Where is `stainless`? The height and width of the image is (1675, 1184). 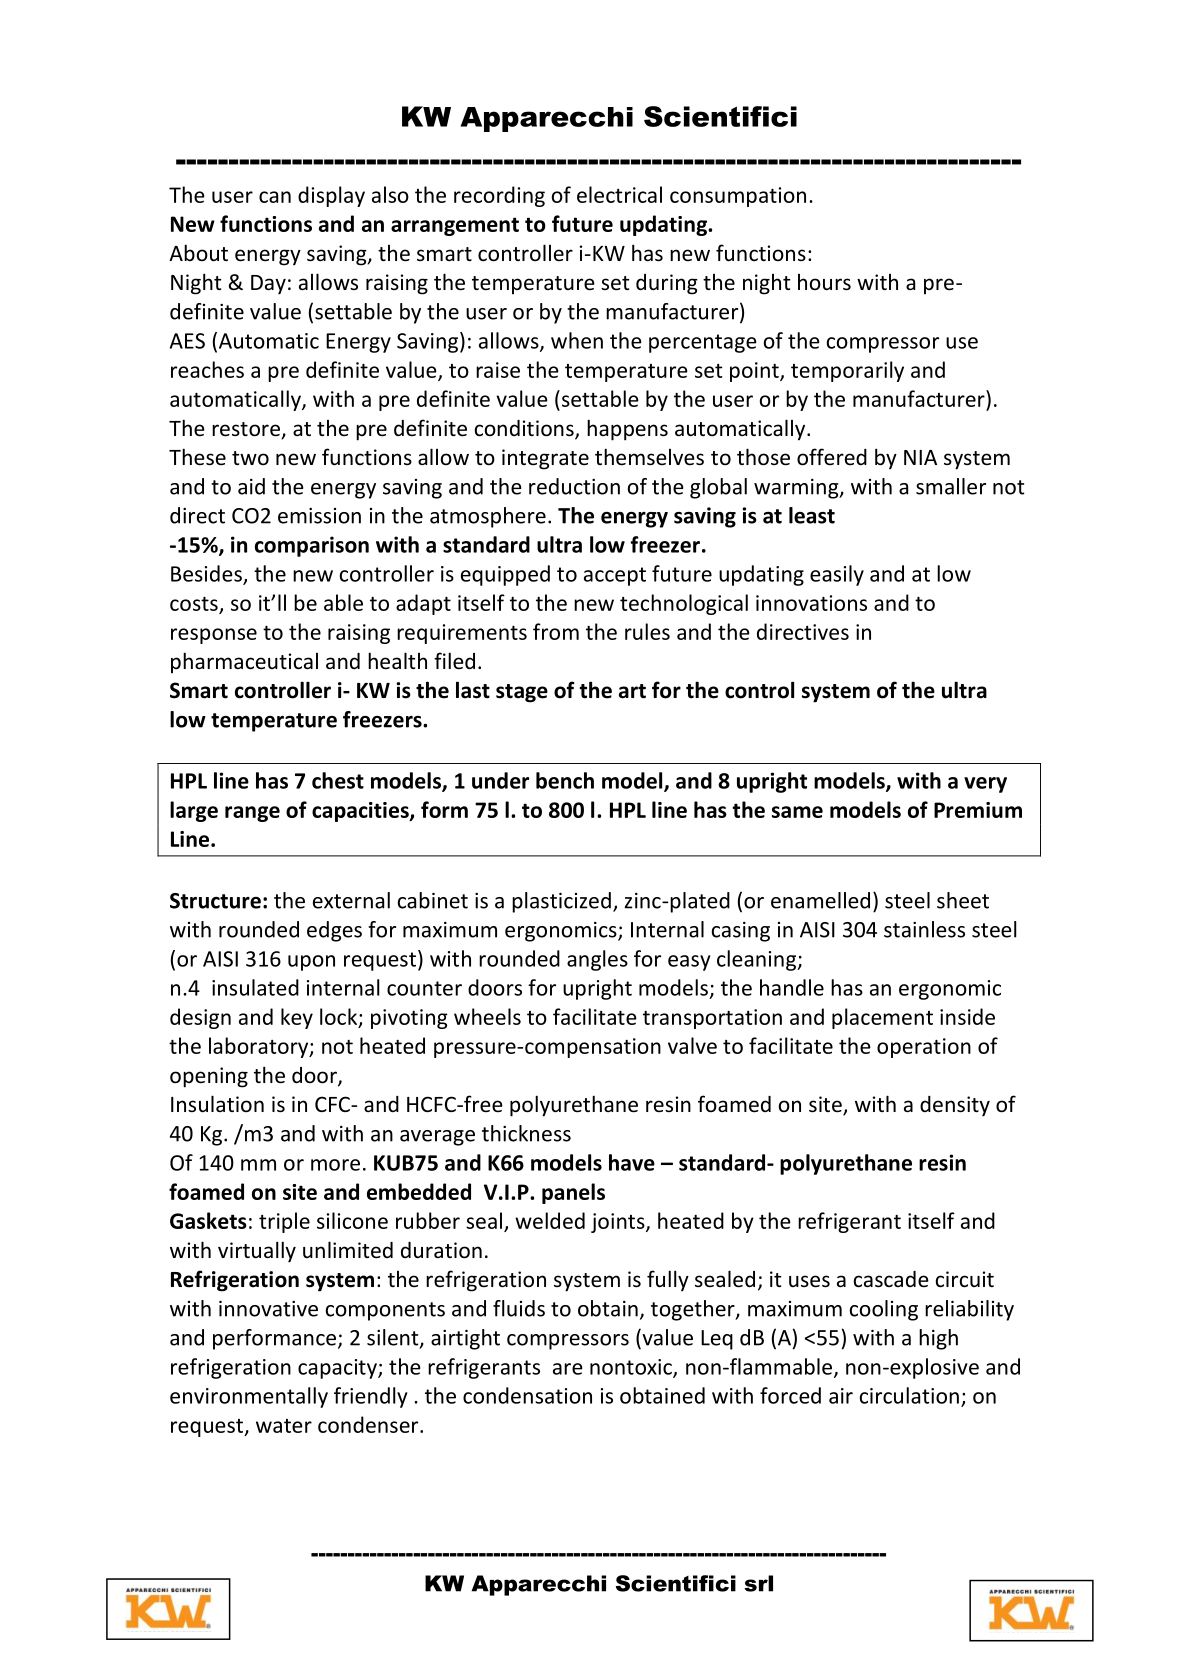 stainless is located at coordinates (924, 929).
